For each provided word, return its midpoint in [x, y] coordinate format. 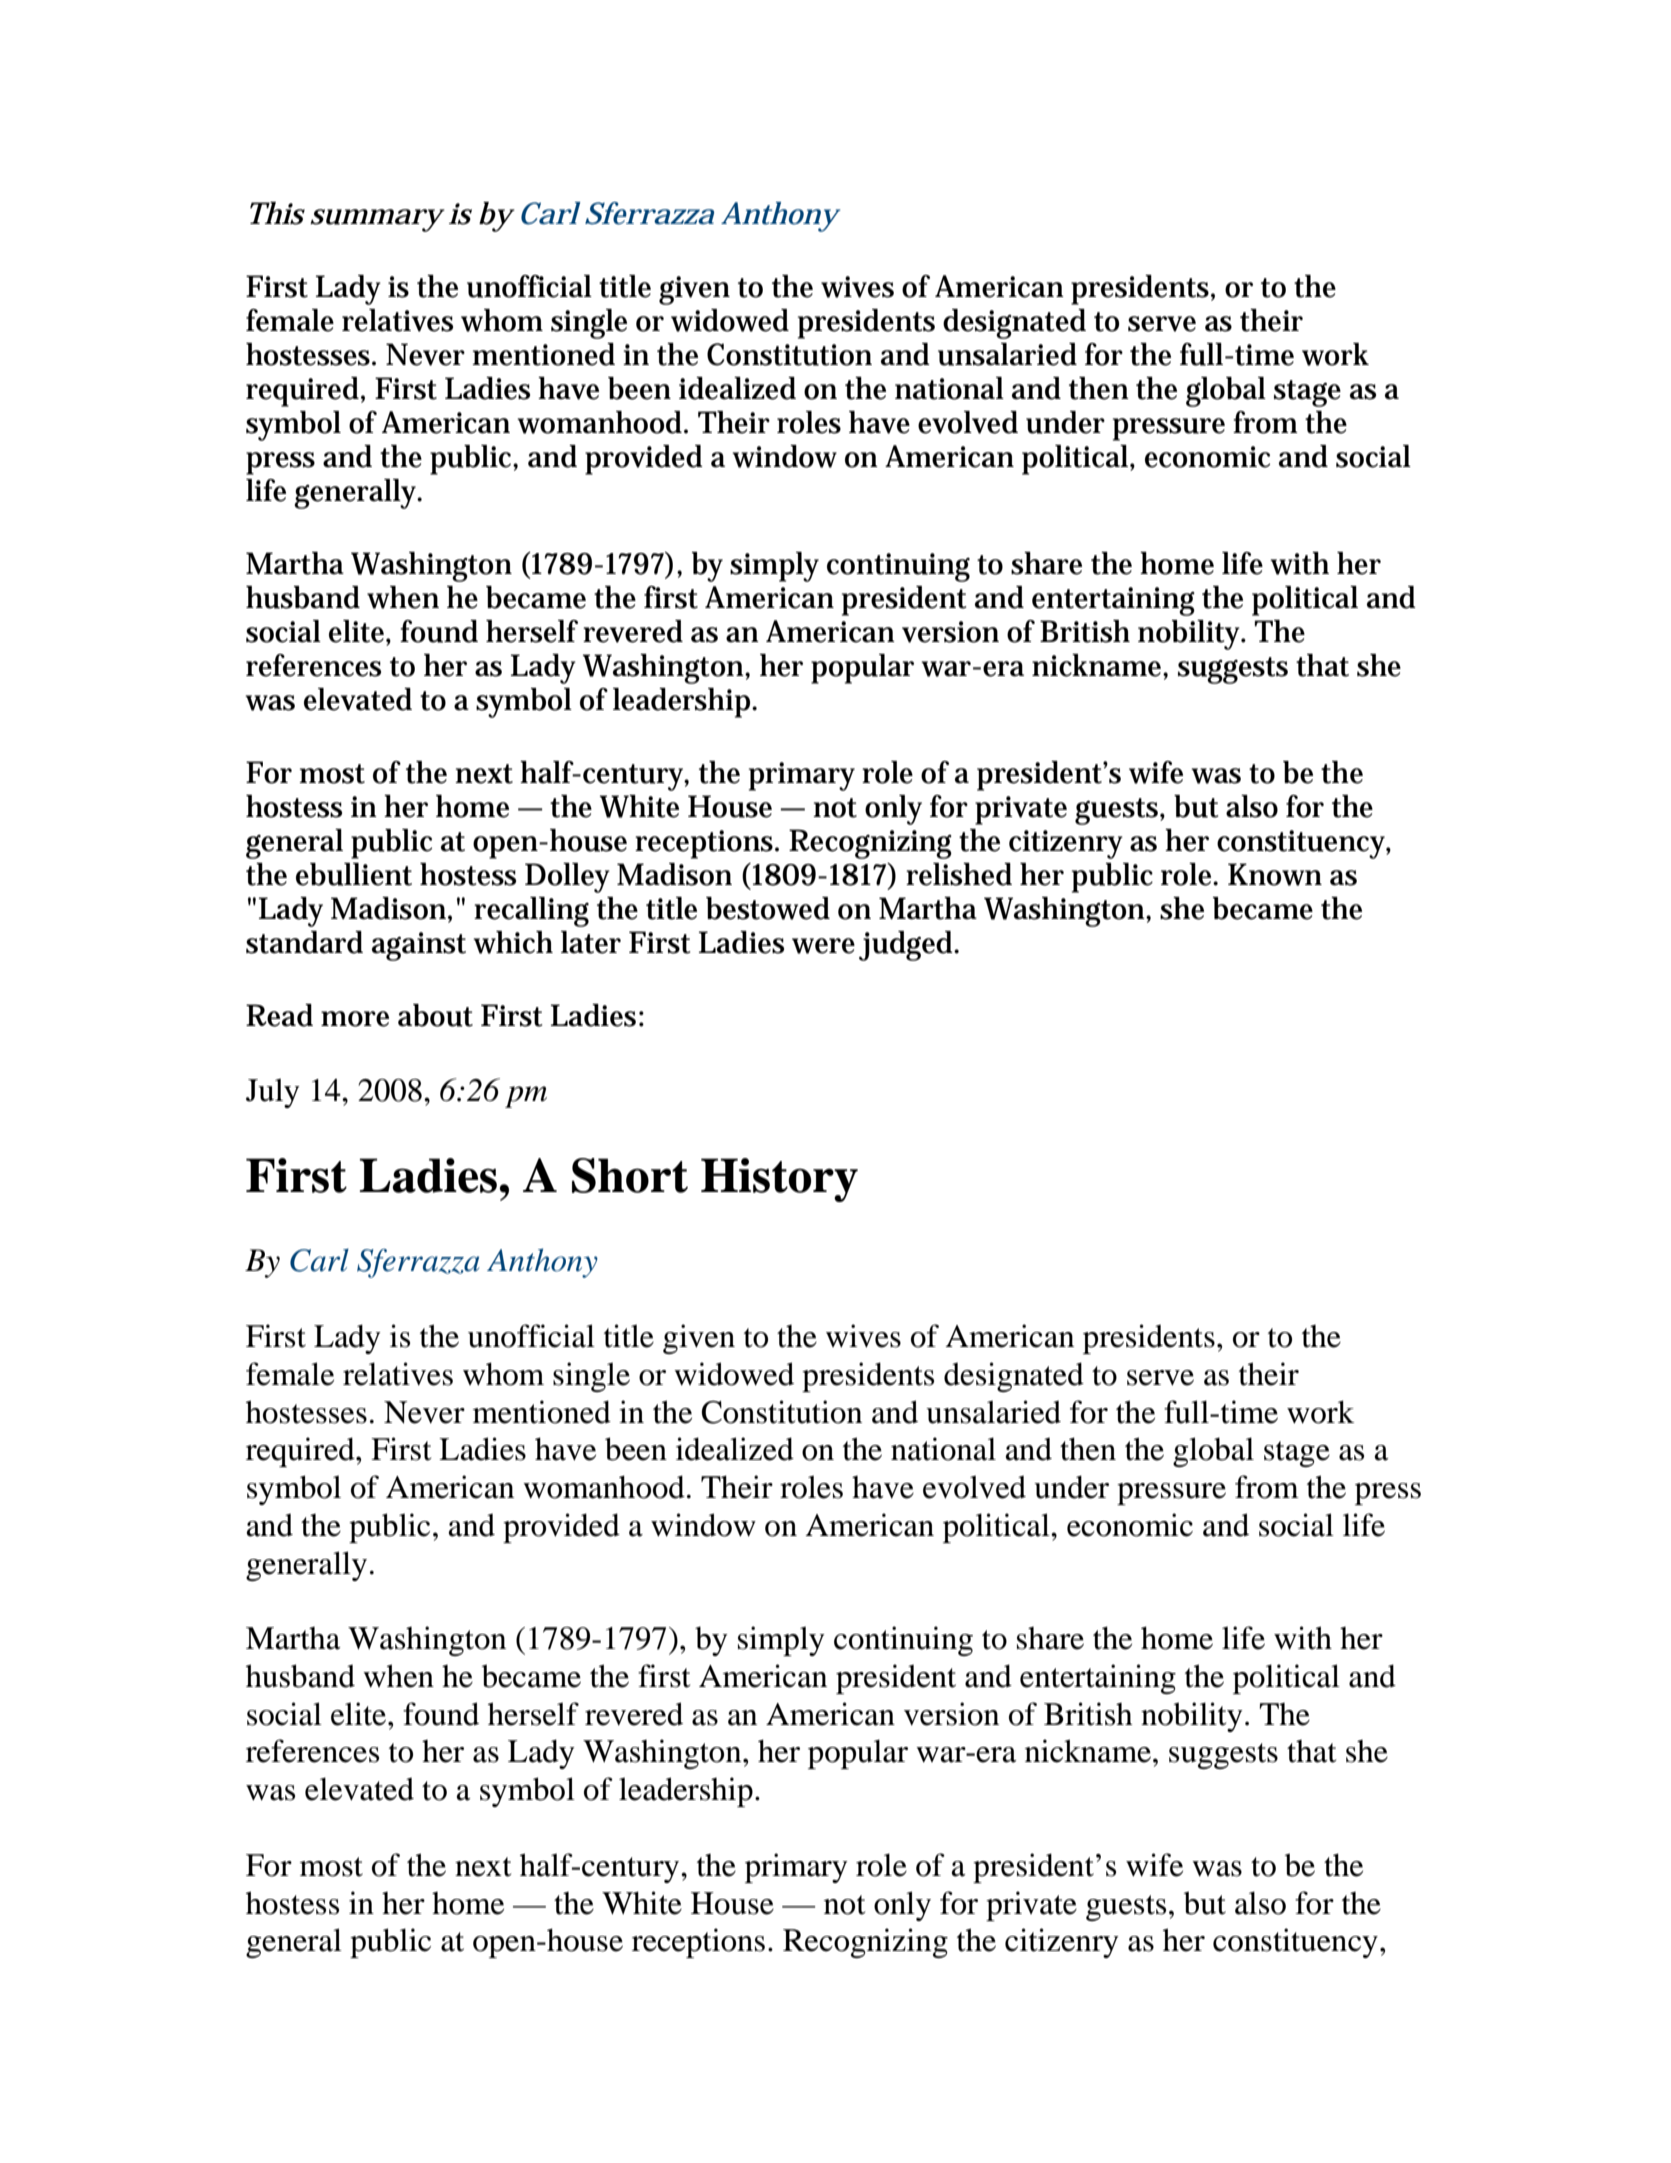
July [273, 1093]
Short [630, 1175]
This [277, 213]
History [779, 1180]
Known [1275, 874]
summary [377, 220]
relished [959, 874]
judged [908, 946]
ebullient [354, 874]
